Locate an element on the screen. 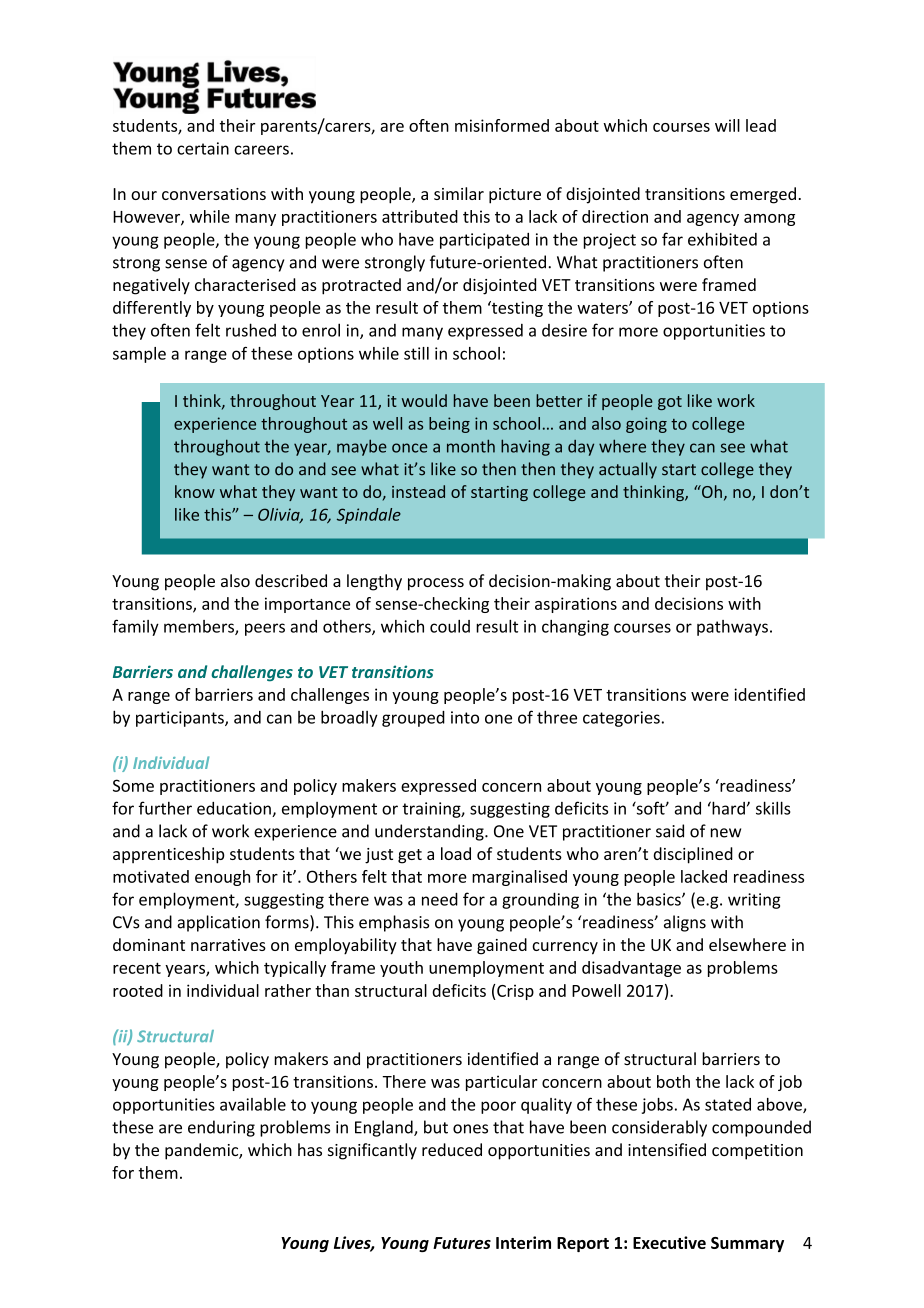 This screenshot has width=924, height=1308. sample is located at coordinates (139, 355).
